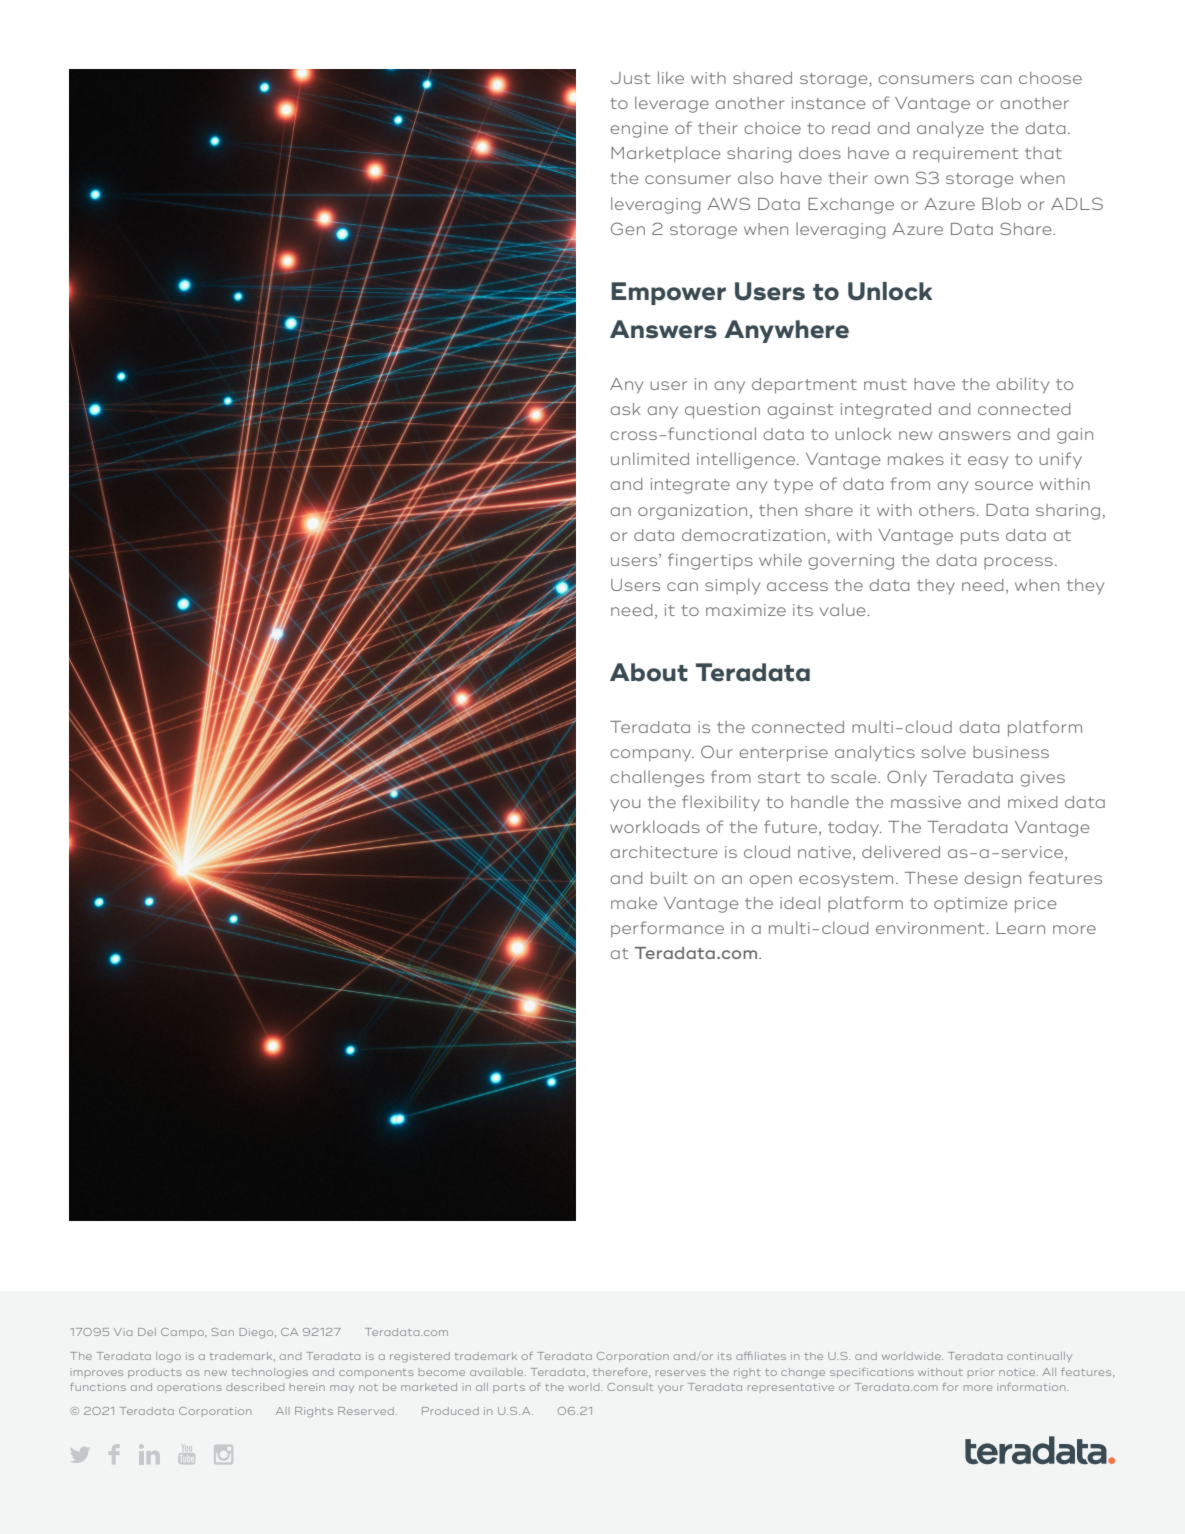 The height and width of the screenshot is (1534, 1185). I want to click on engine, so click(639, 130).
